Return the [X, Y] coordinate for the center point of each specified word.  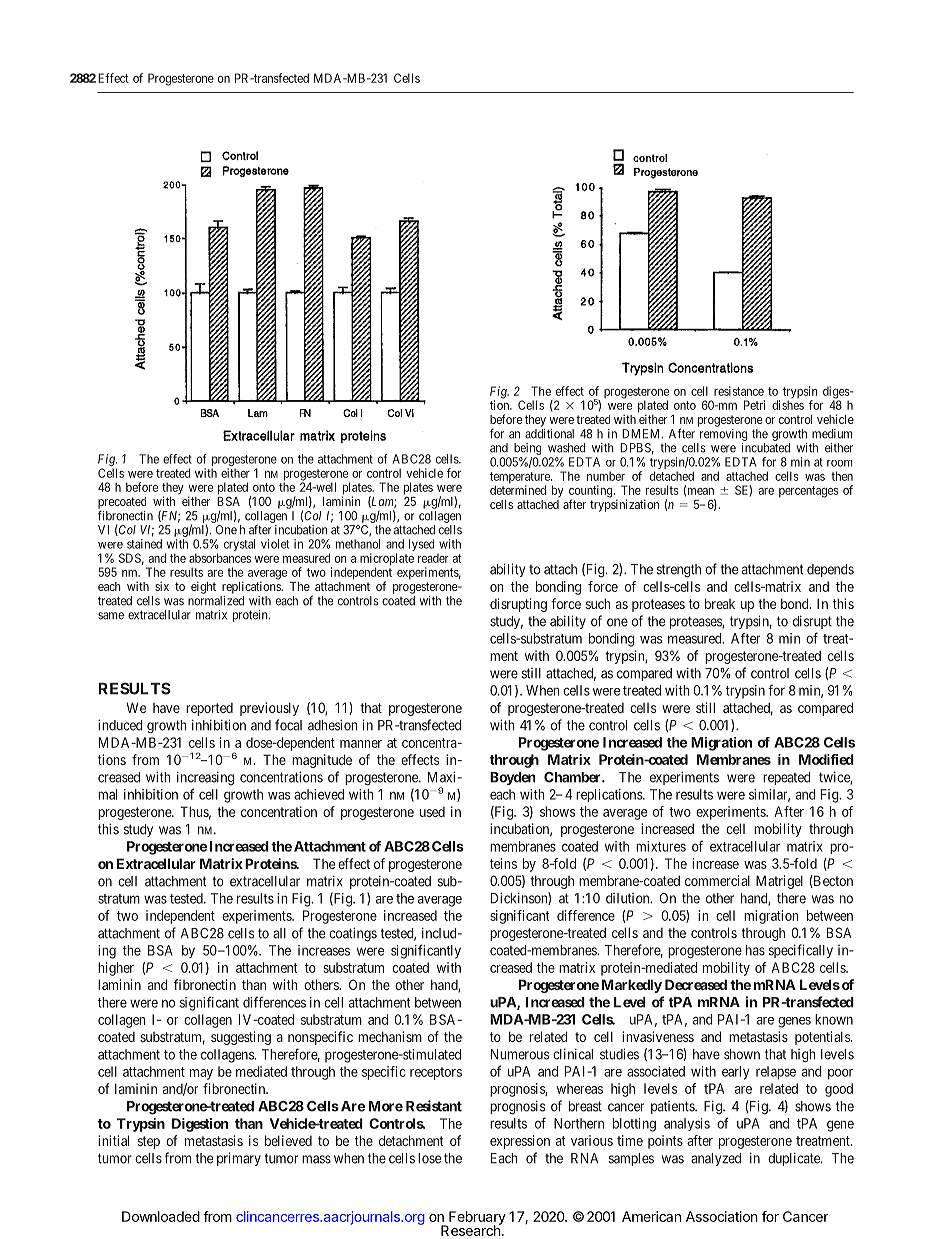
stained [144, 544]
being [527, 450]
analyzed [716, 1159]
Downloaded [161, 1216]
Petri [754, 405]
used [432, 812]
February [476, 1219]
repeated [787, 778]
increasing [205, 778]
